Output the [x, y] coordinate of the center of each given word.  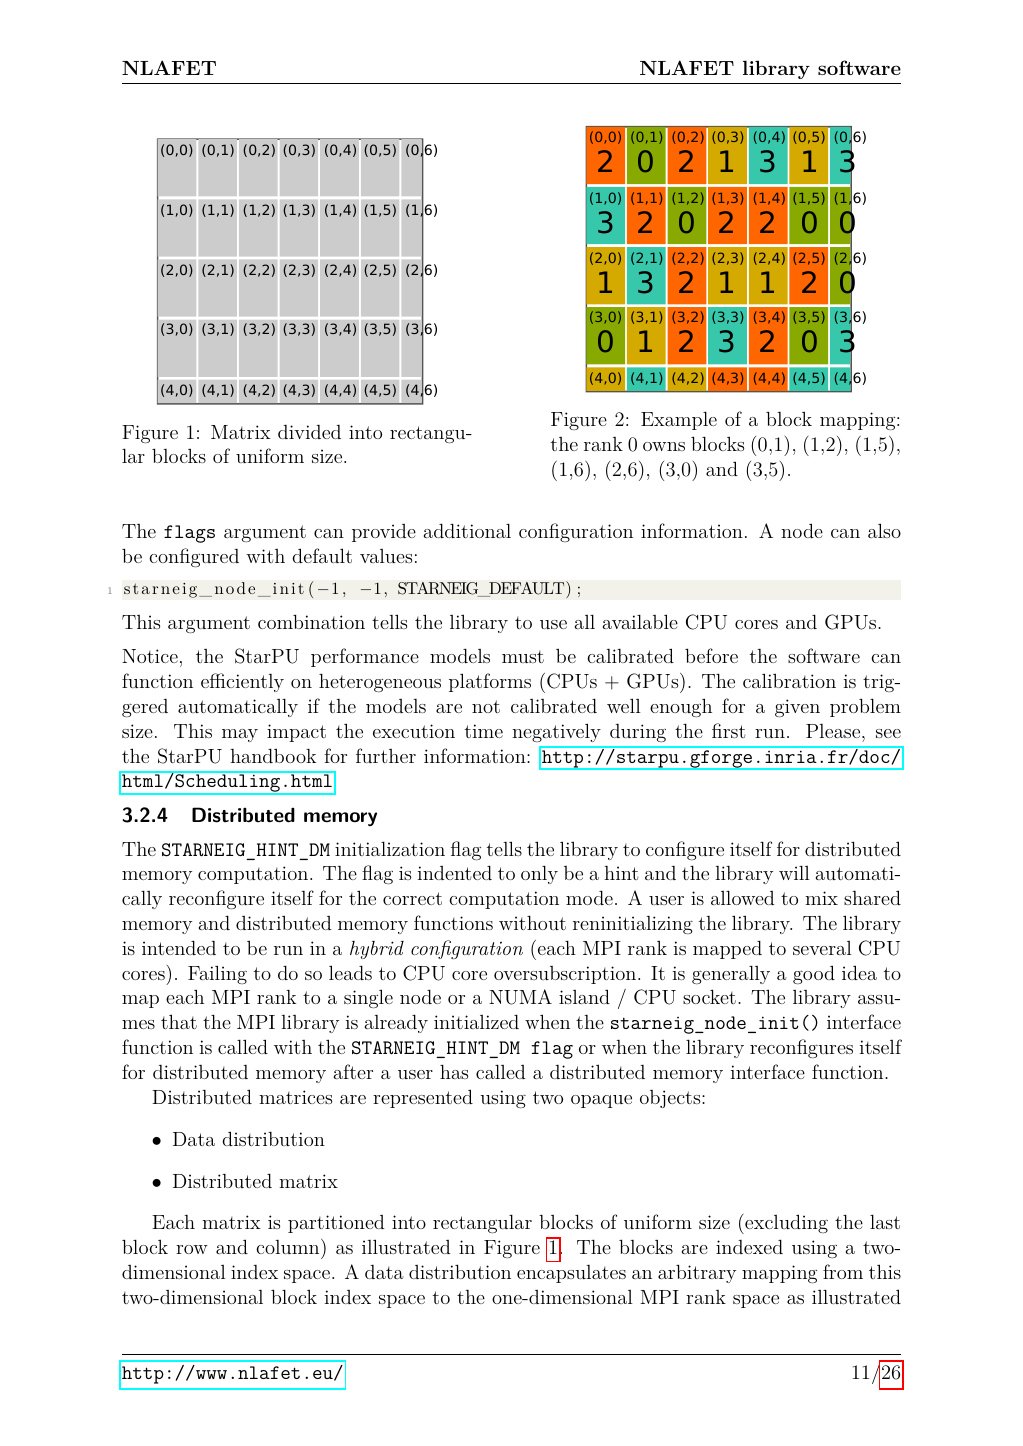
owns [664, 446]
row [192, 1249]
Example [679, 421]
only [539, 875]
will [794, 873]
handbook [273, 755]
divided [309, 432]
